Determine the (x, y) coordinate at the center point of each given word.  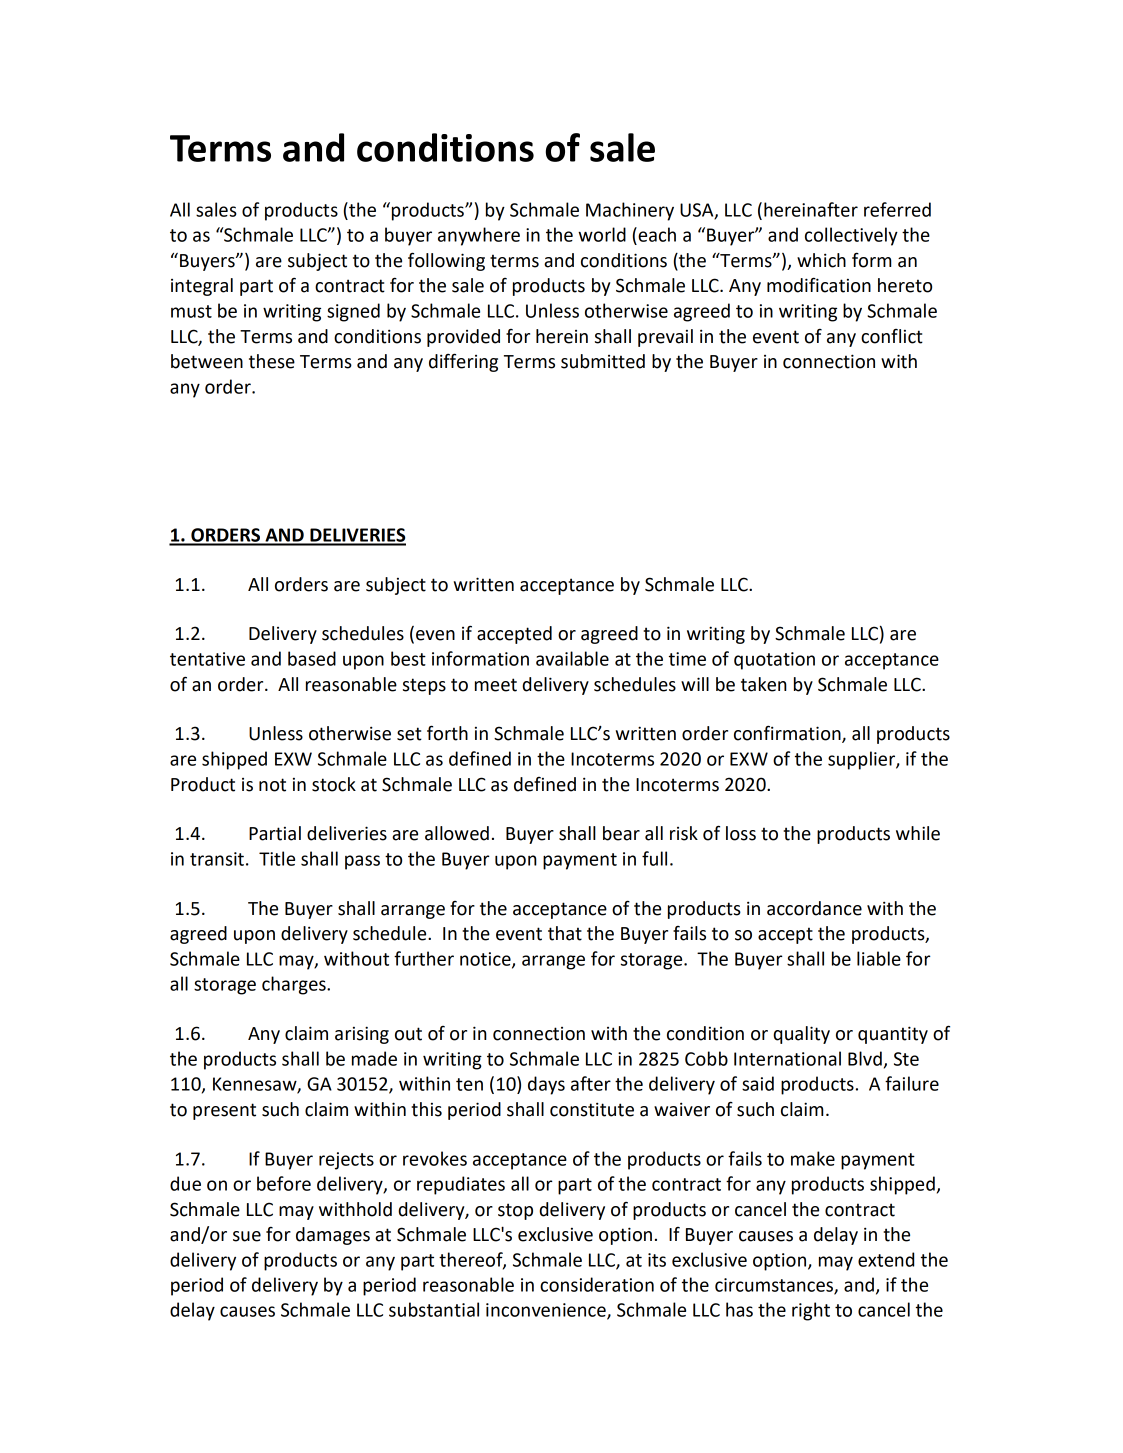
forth (447, 733)
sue (247, 1236)
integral (202, 287)
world (602, 234)
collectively (851, 236)
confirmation (788, 734)
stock (334, 784)
